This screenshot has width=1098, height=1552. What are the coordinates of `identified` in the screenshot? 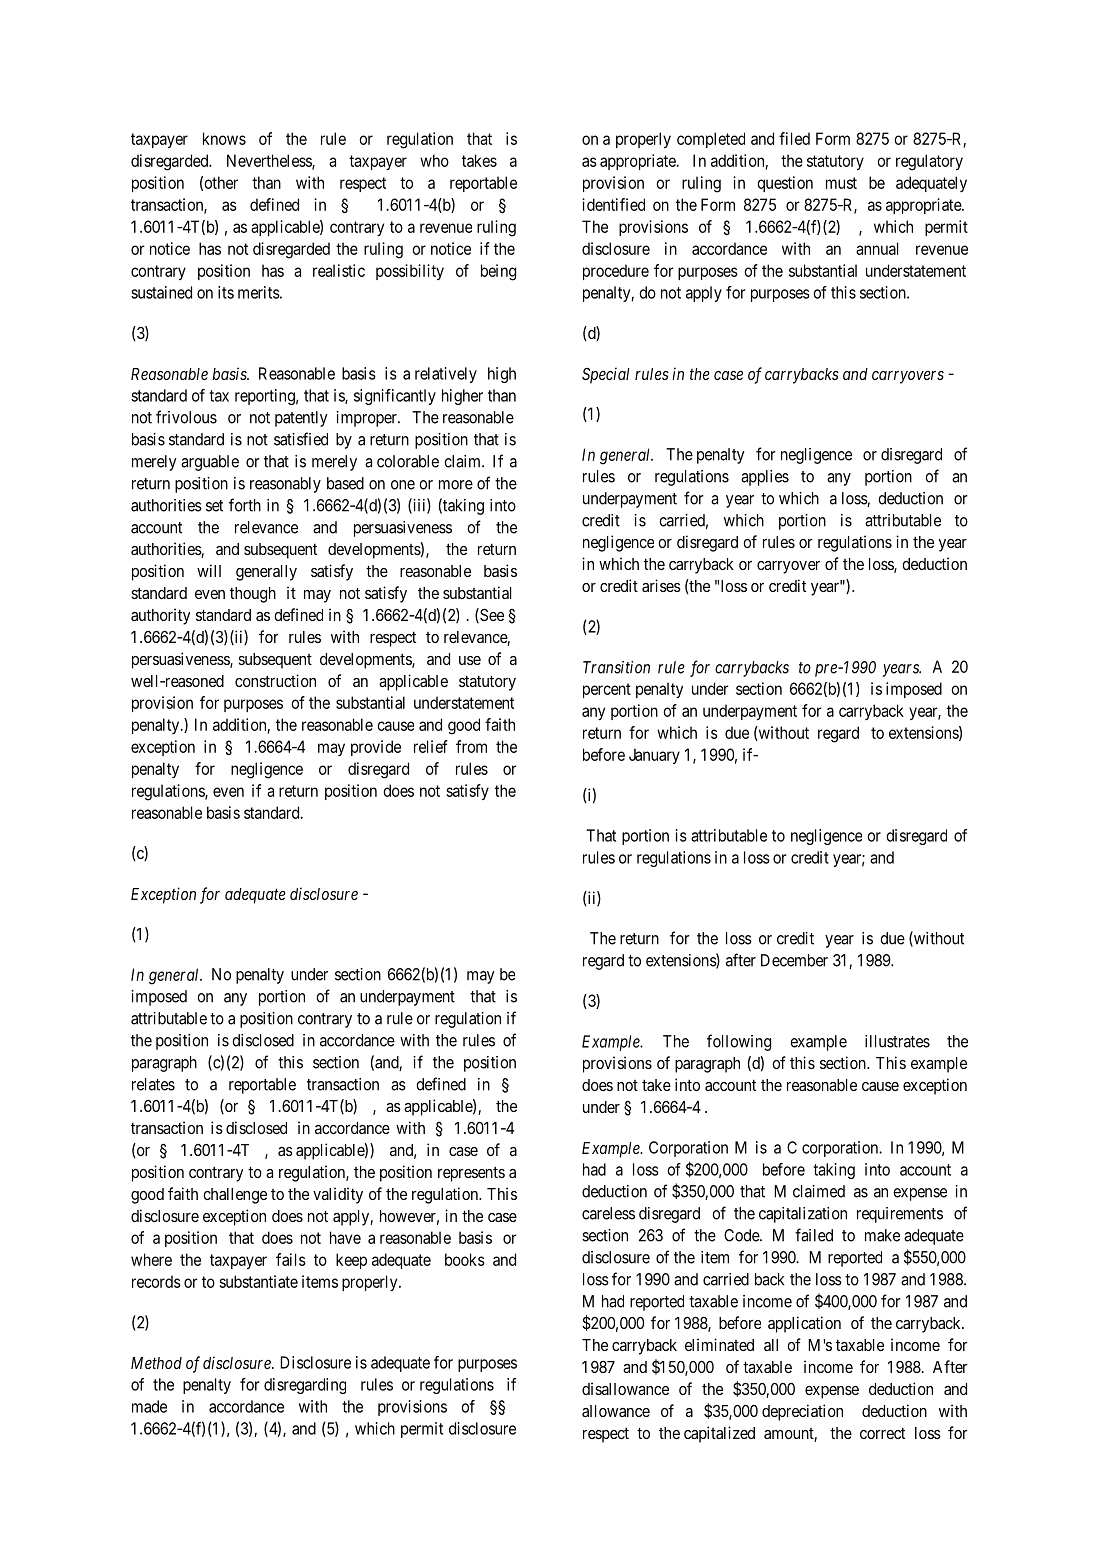 It's located at (613, 204).
